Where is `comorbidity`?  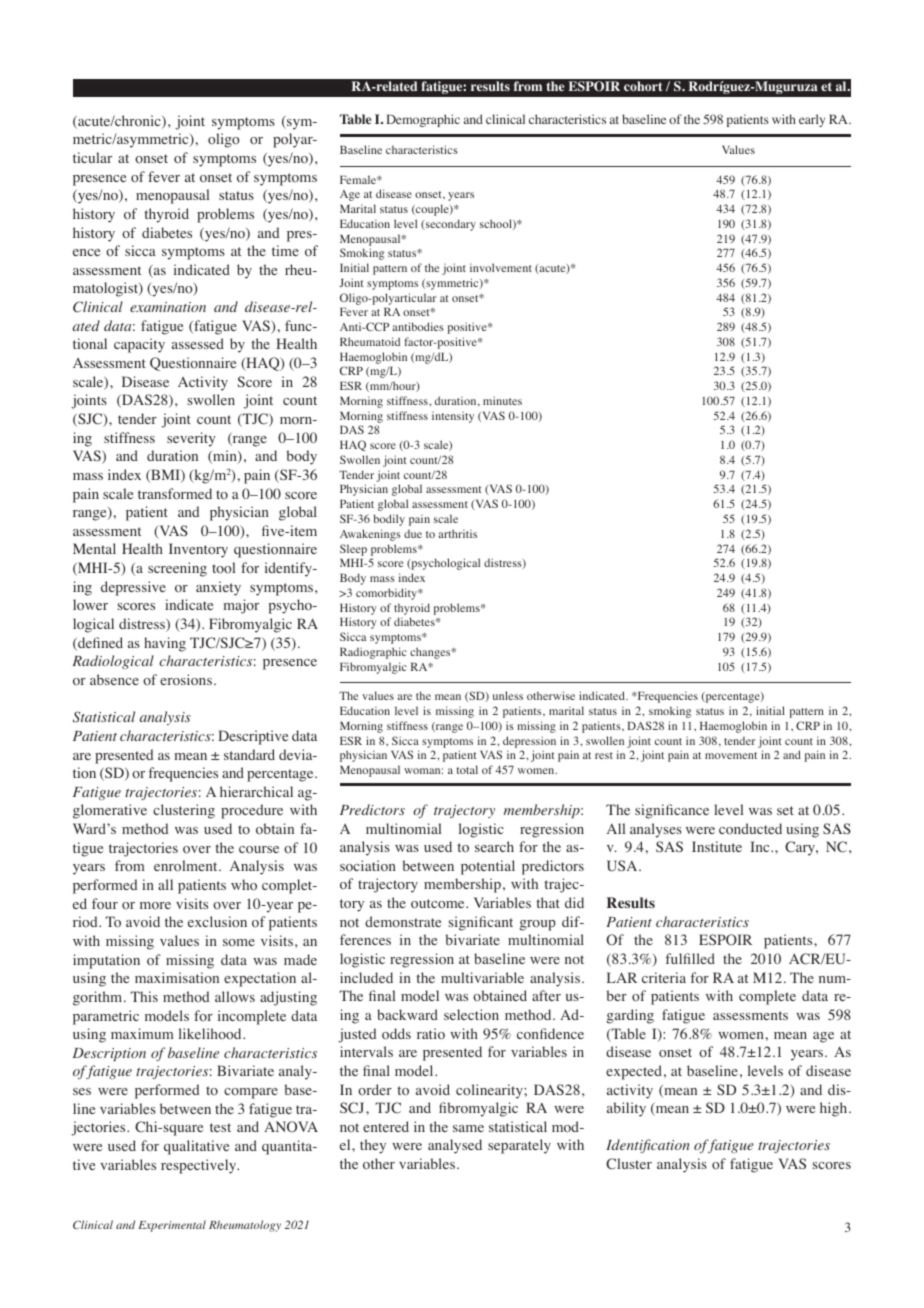 comorbidity is located at coordinates (388, 594).
